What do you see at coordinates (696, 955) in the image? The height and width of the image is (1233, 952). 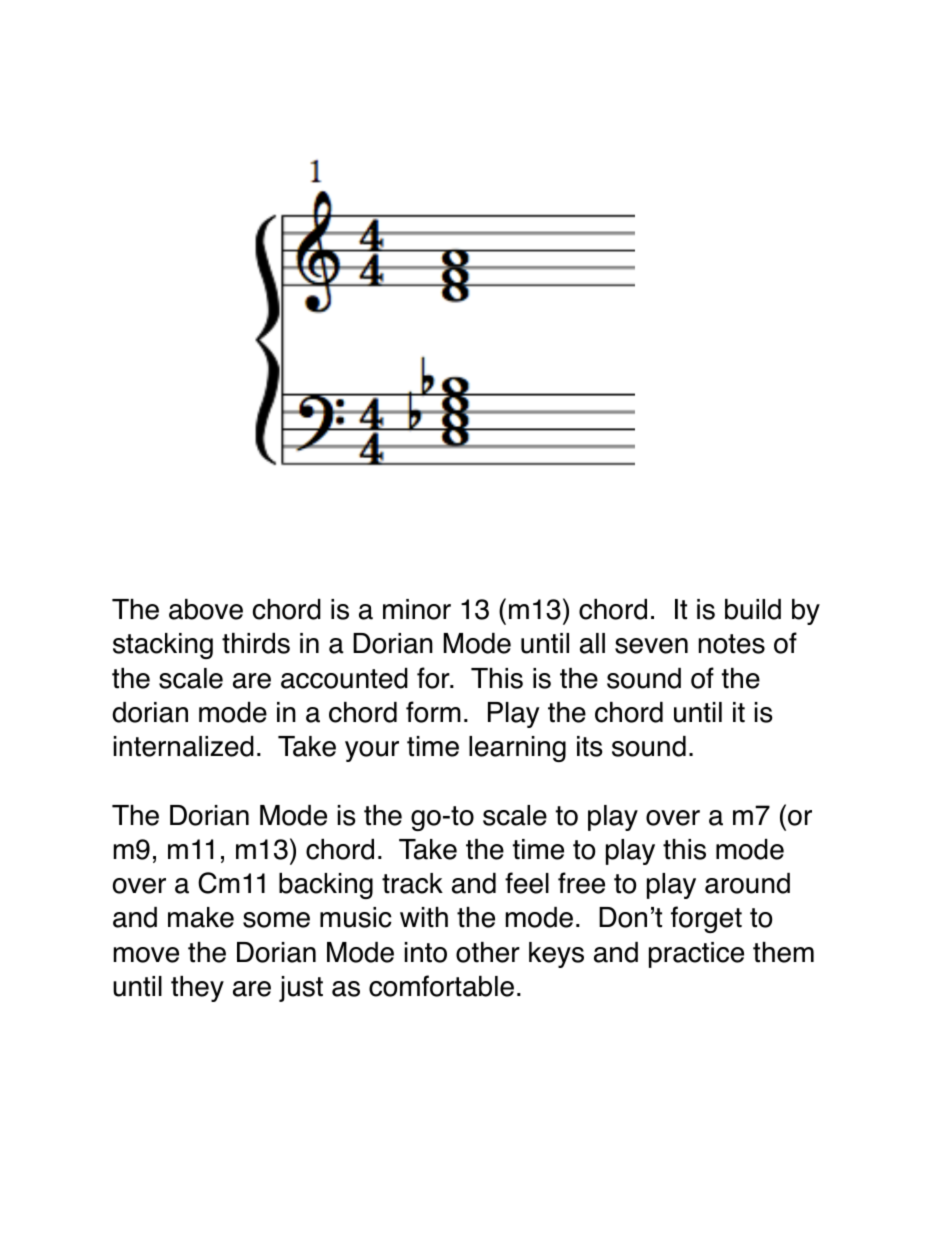 I see `practice` at bounding box center [696, 955].
